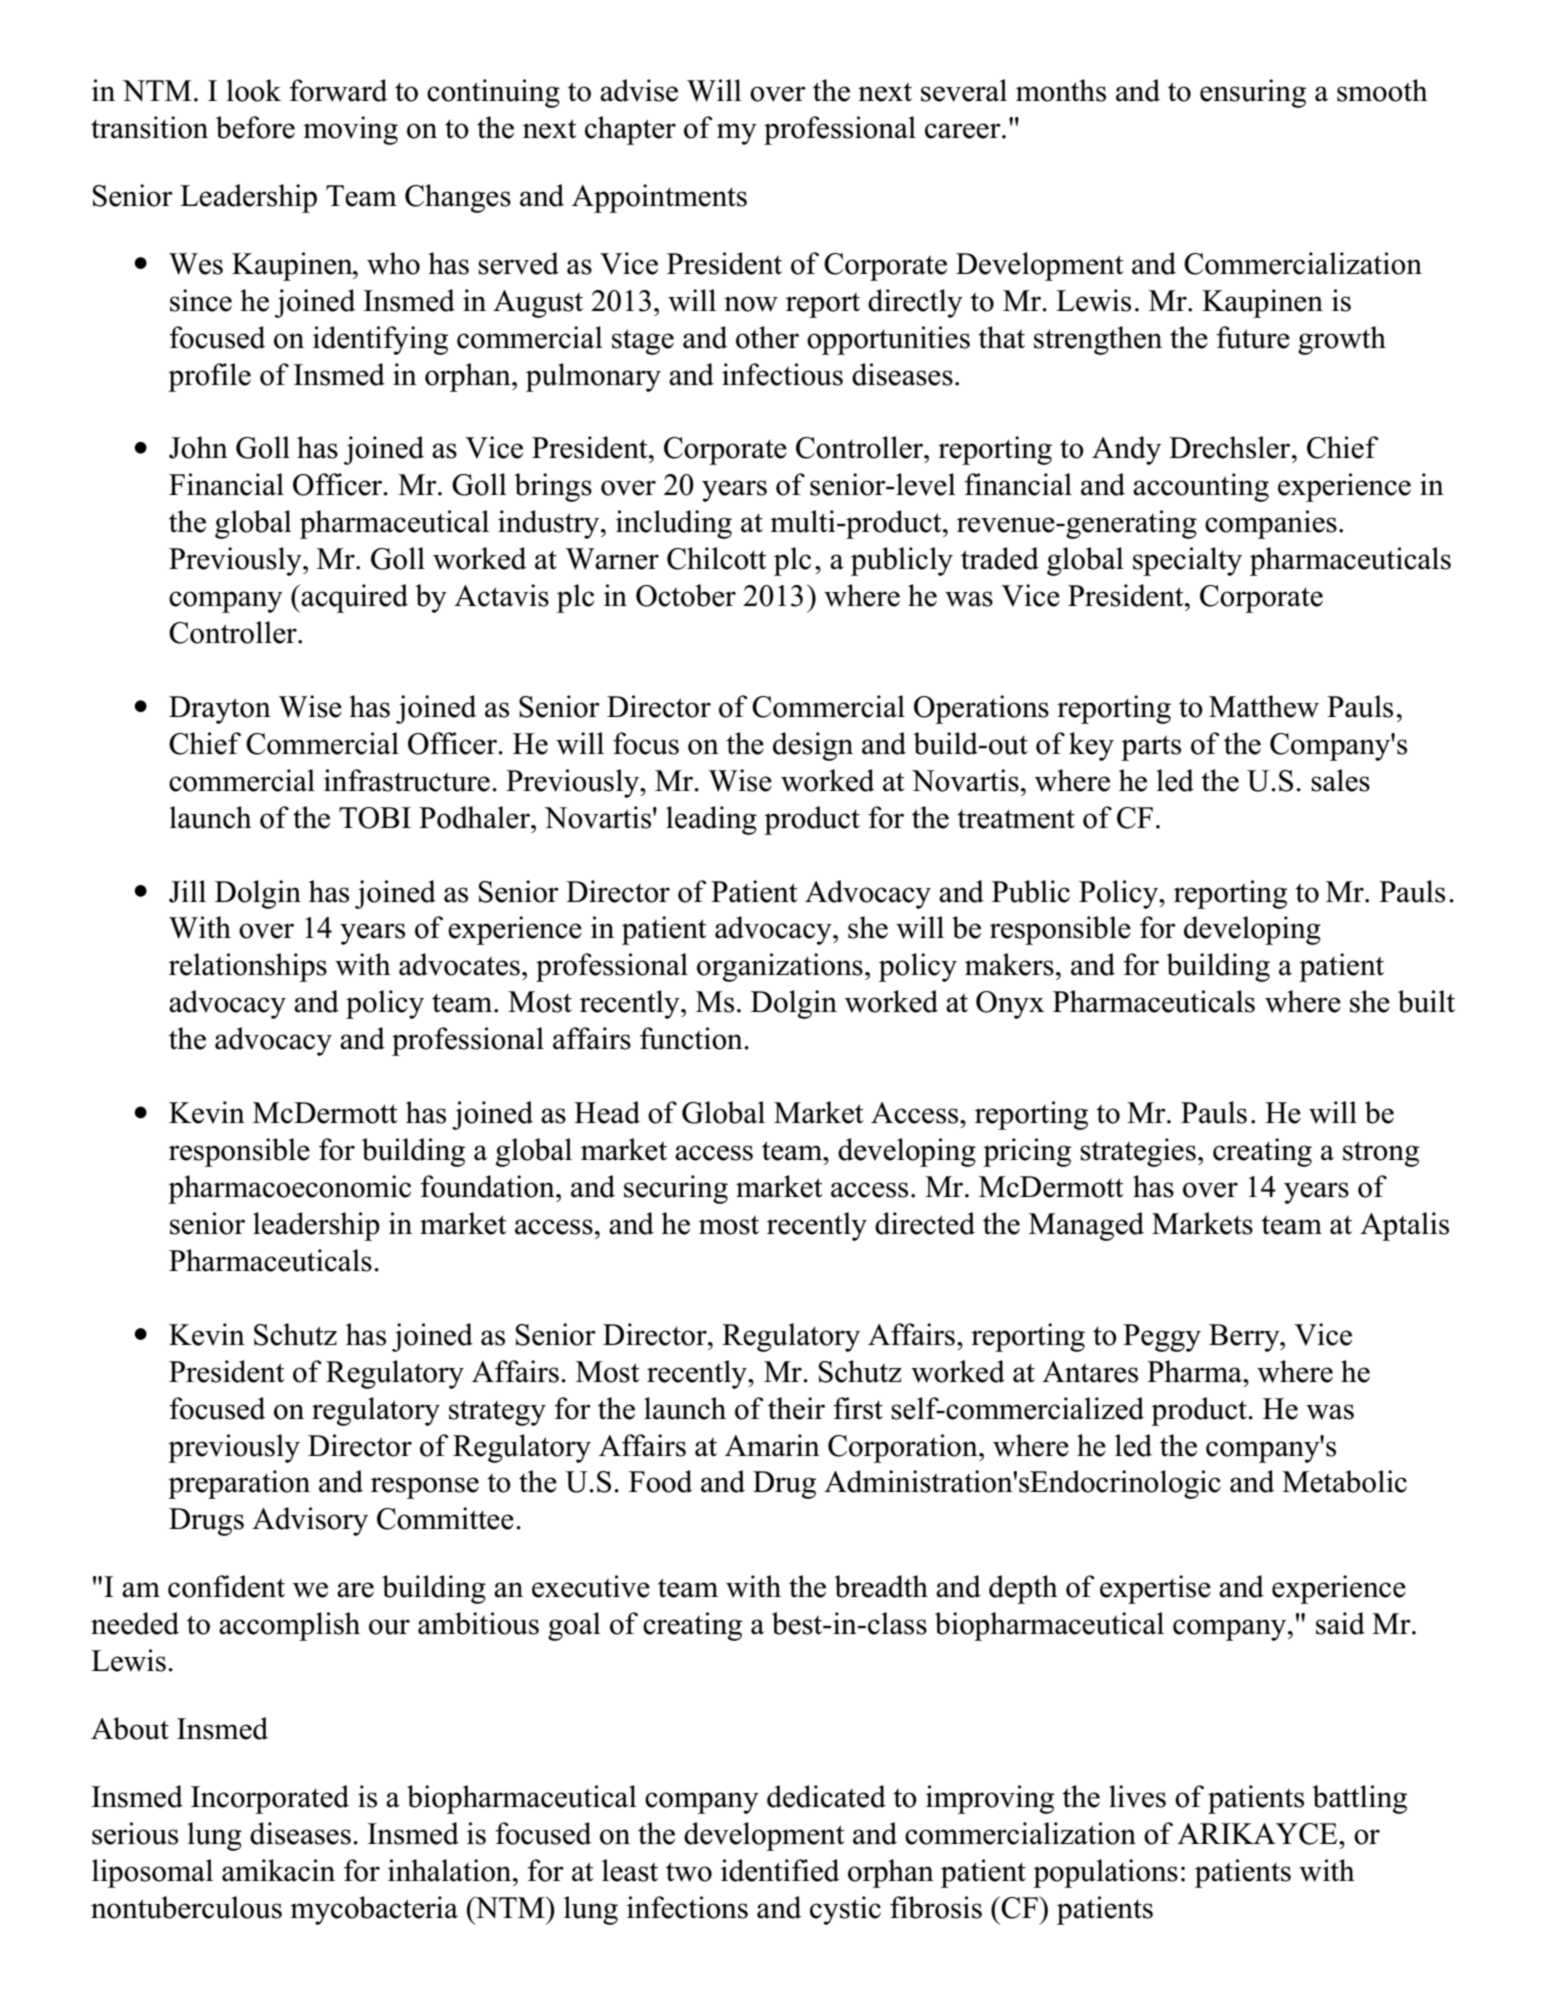 The width and height of the document is (1548, 2003). What do you see at coordinates (1264, 706) in the document?
I see `Matthew` at bounding box center [1264, 706].
